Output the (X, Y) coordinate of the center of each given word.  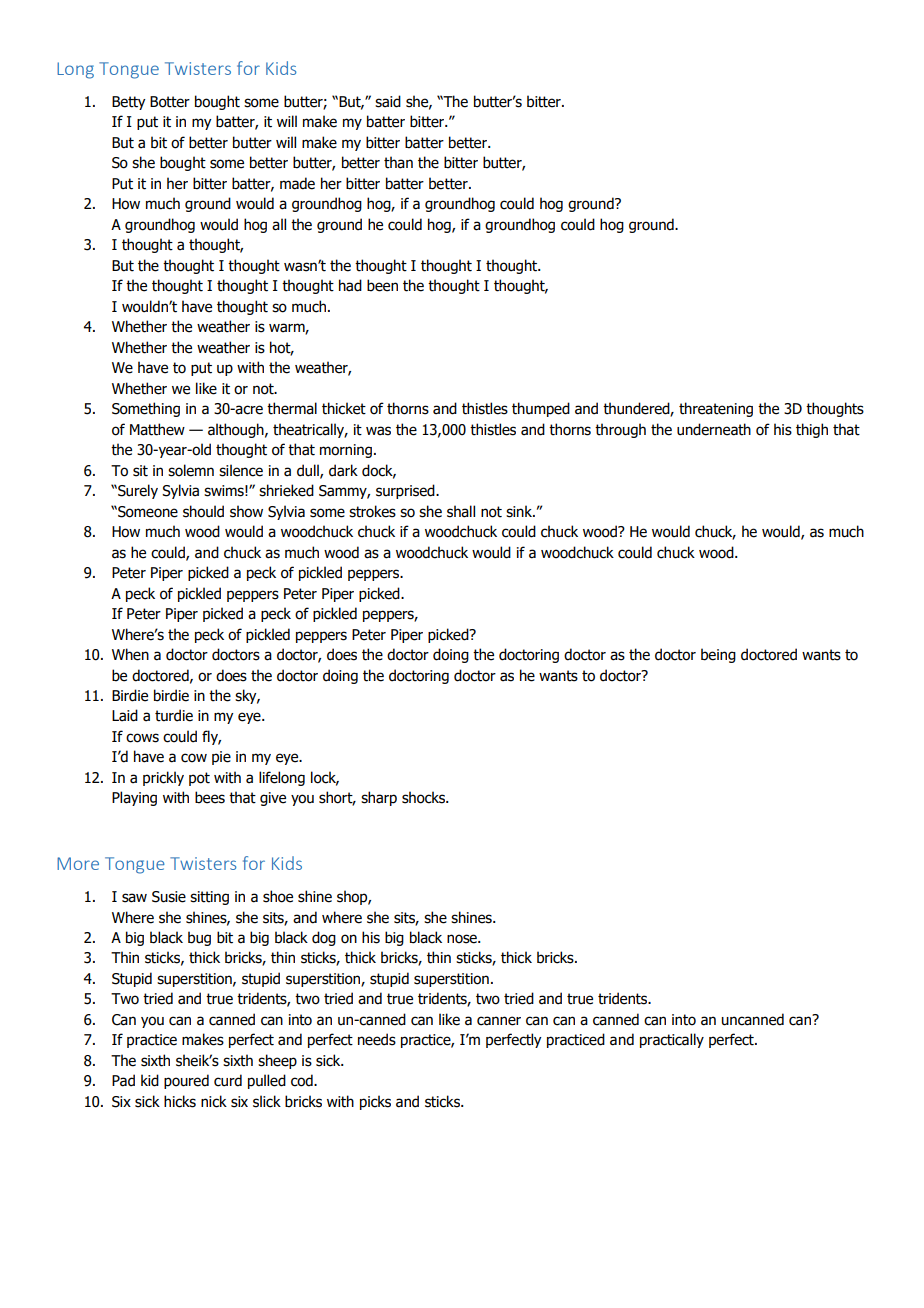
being (718, 655)
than (398, 162)
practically (672, 1040)
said (388, 101)
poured (186, 1081)
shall (461, 511)
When (130, 654)
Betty (129, 103)
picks (375, 1102)
